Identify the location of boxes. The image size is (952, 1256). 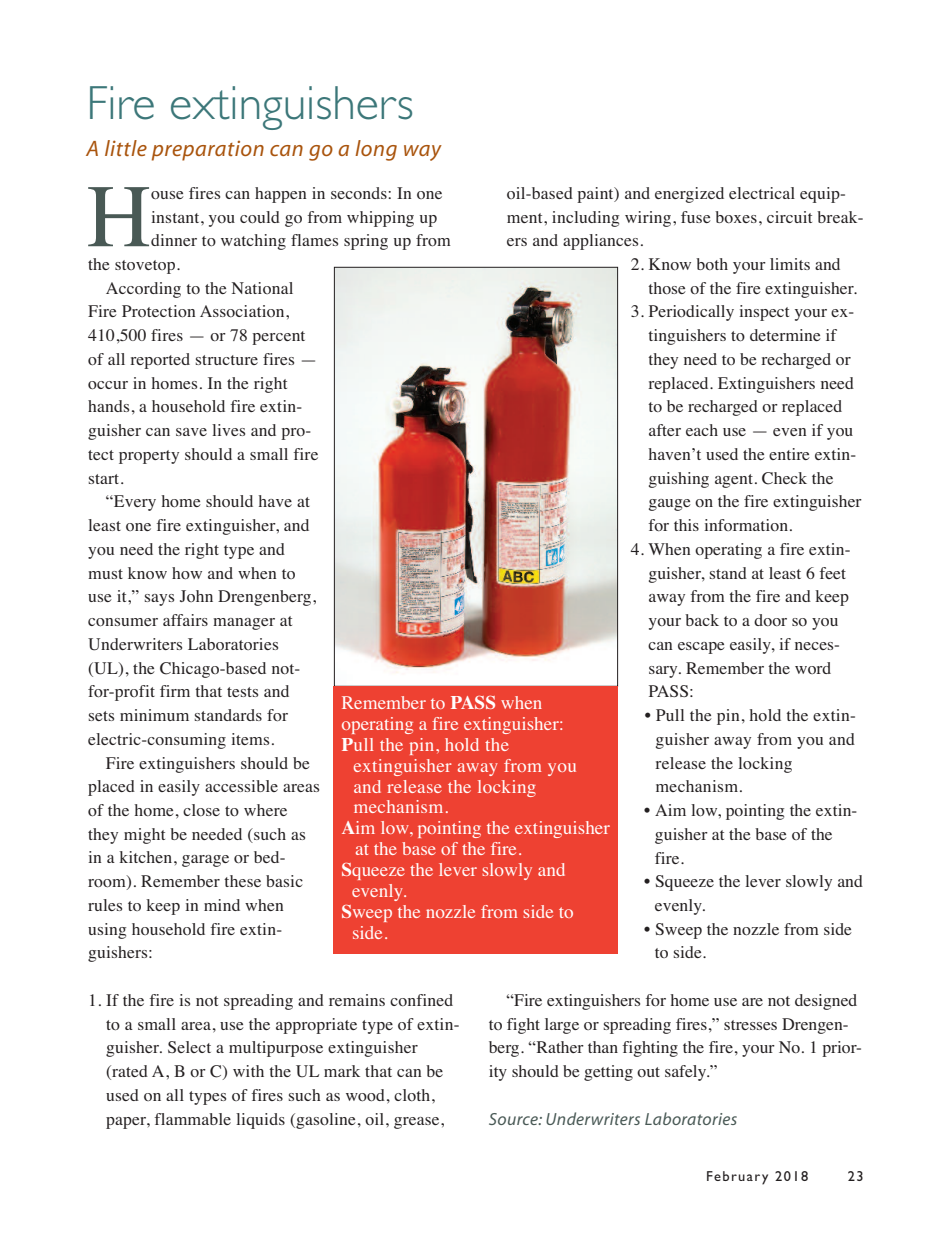
(736, 217).
